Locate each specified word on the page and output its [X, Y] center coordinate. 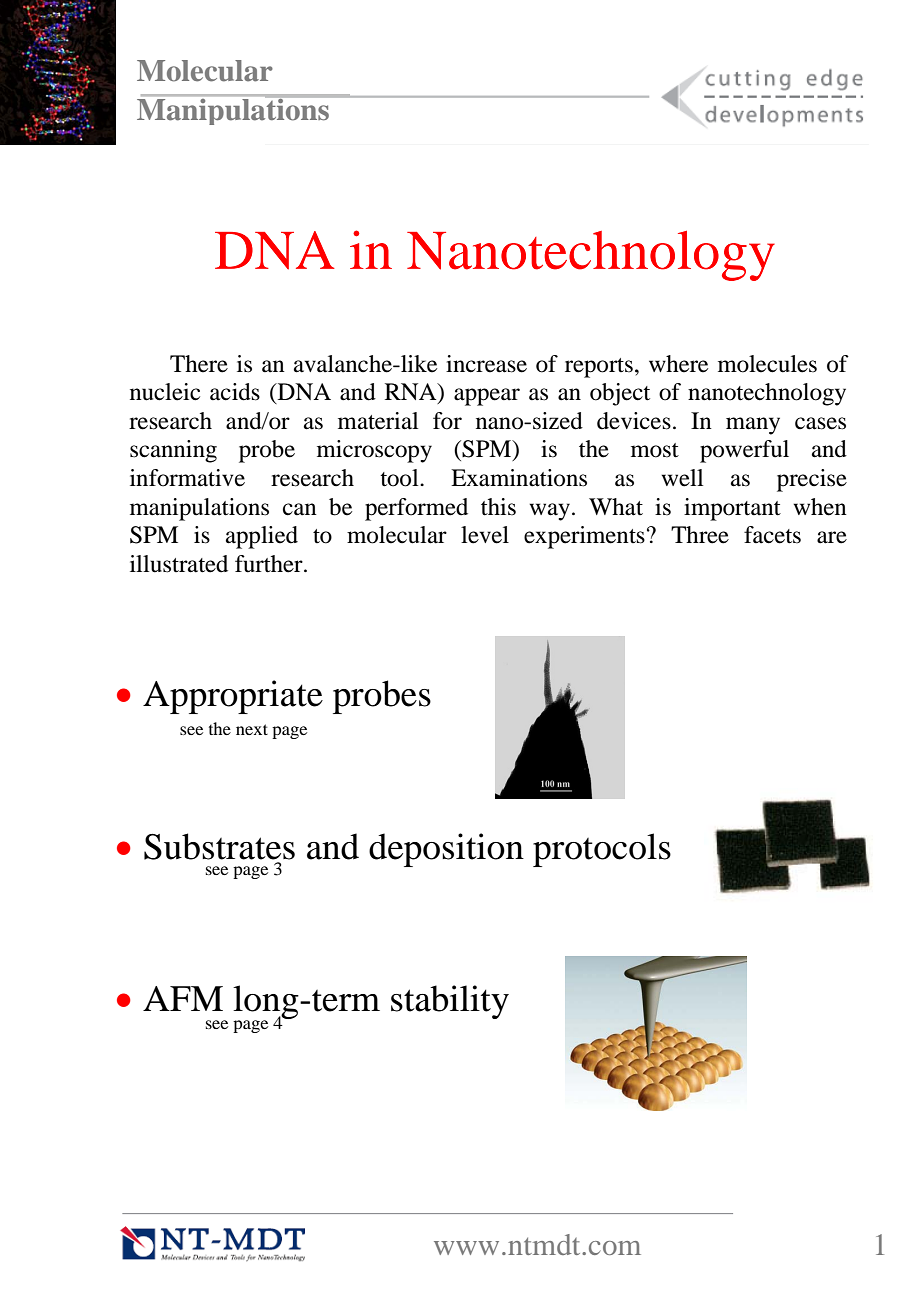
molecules [767, 364]
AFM [183, 998]
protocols [602, 850]
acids [235, 392]
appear [487, 397]
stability [450, 1002]
